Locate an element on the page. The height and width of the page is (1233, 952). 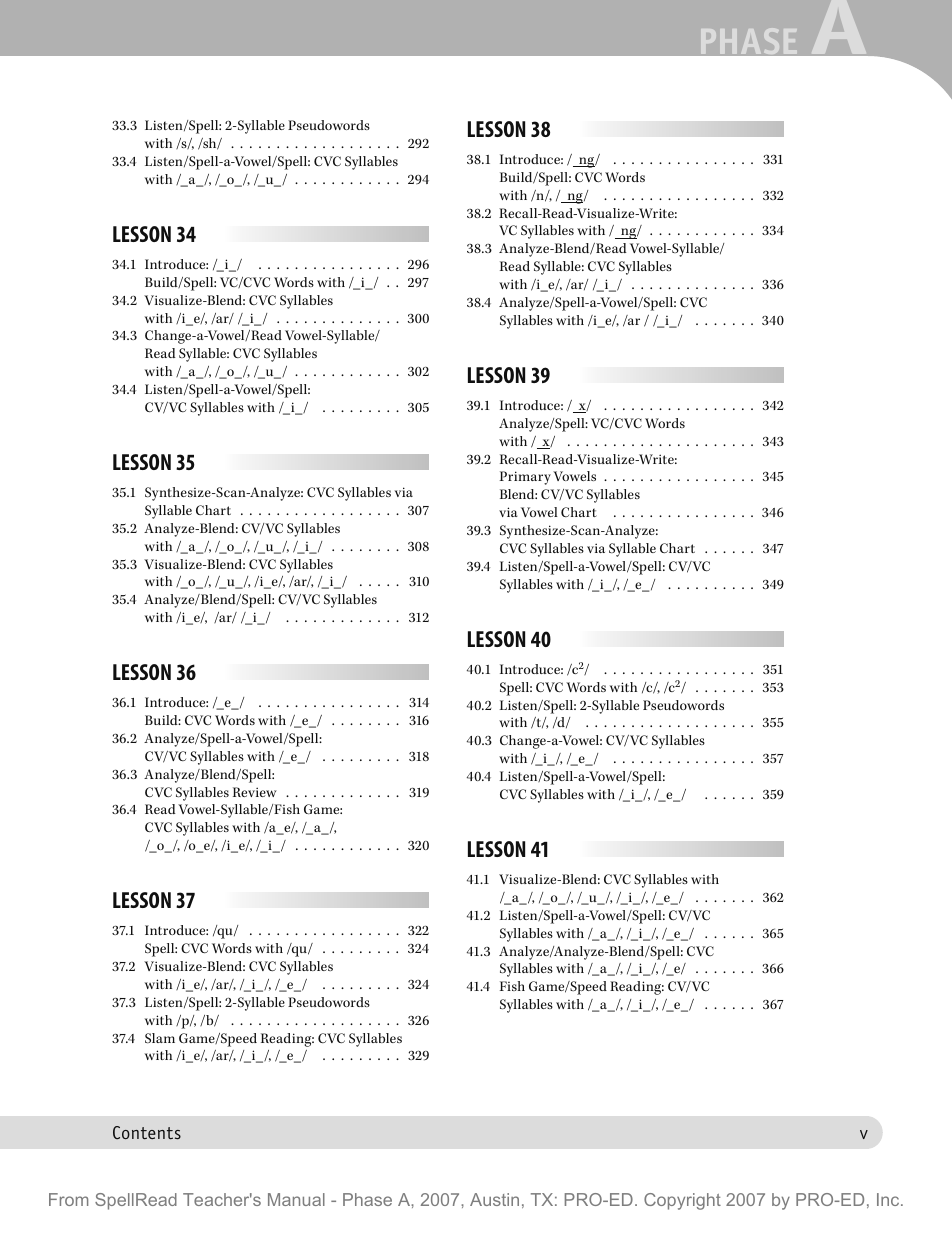
Manual is located at coordinates (296, 1199).
